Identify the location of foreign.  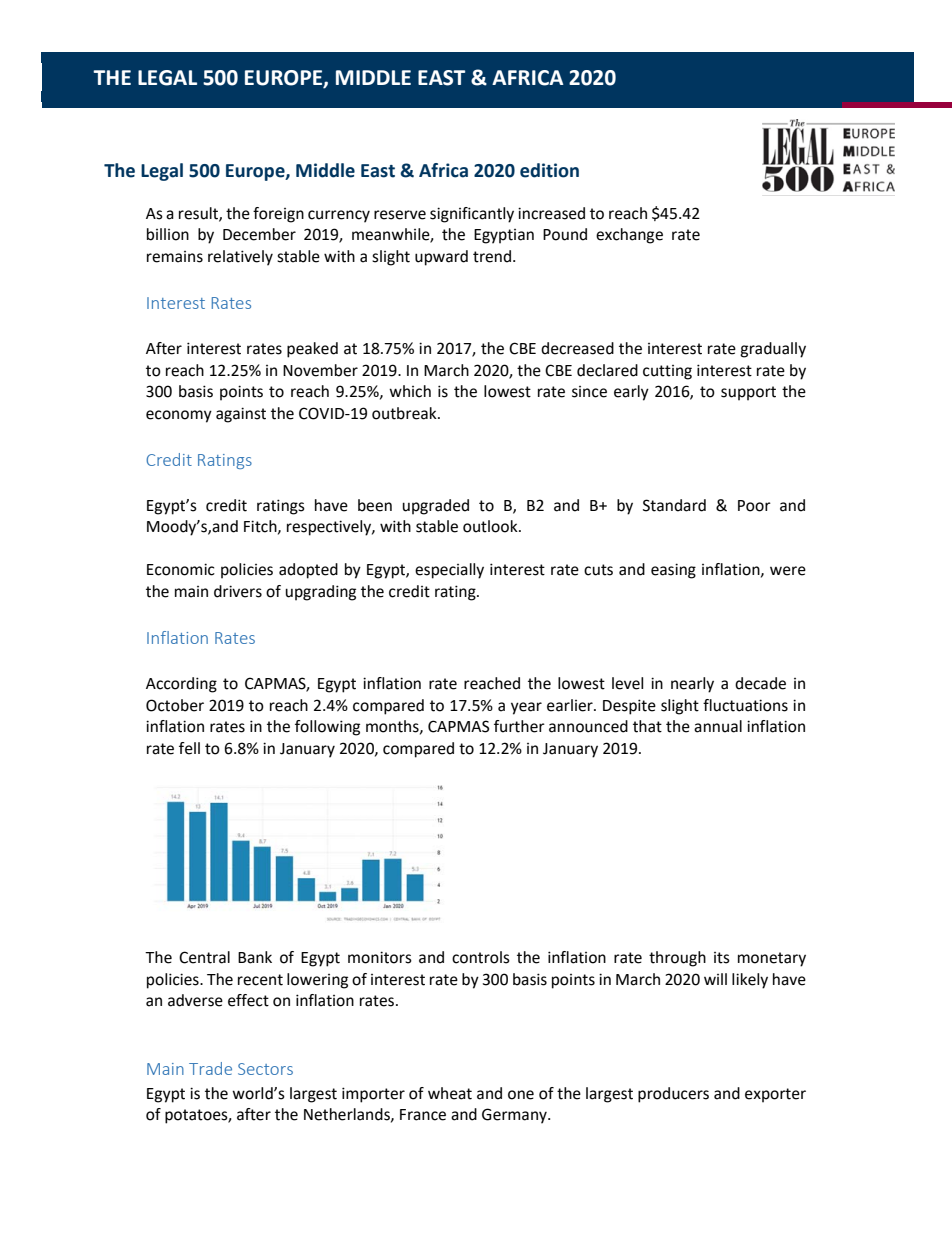
(278, 215).
